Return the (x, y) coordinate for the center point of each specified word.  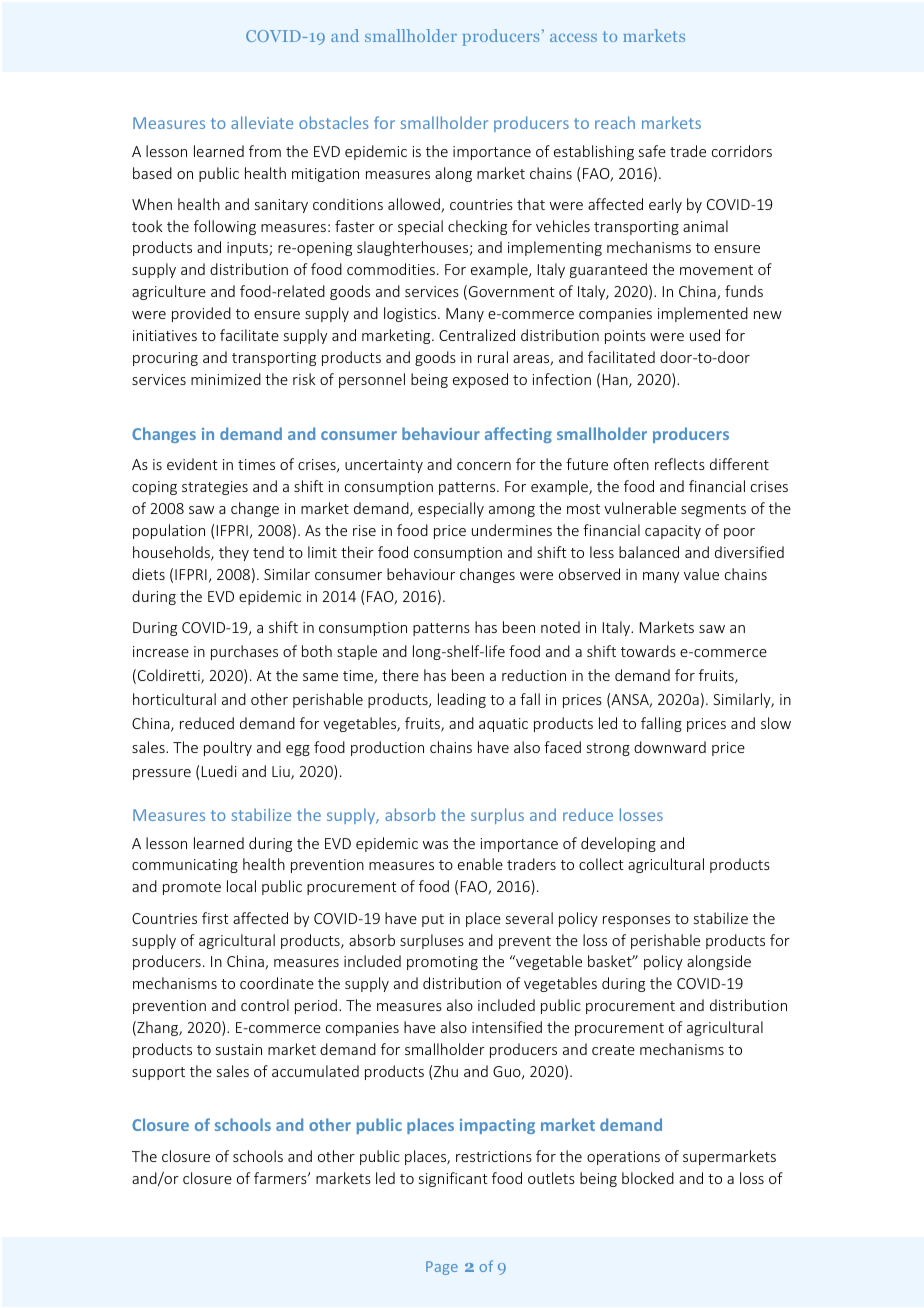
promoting (442, 963)
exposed (480, 380)
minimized (226, 379)
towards (648, 651)
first (215, 918)
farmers (281, 1178)
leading (462, 700)
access (573, 37)
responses (636, 921)
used (705, 335)
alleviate (262, 122)
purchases (244, 652)
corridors (742, 151)
